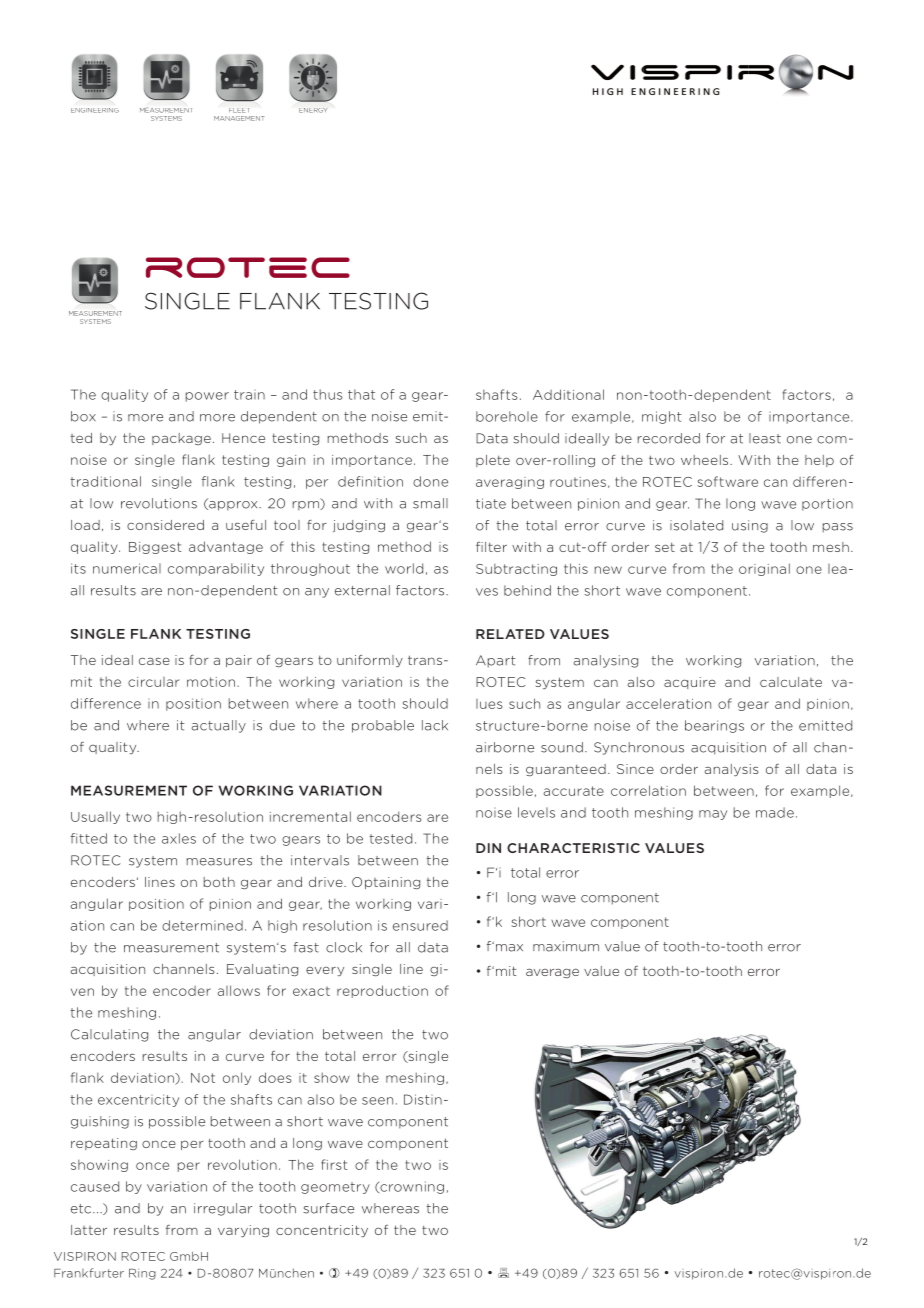  What do you see at coordinates (313, 110) in the image?
I see `ENERGY` at bounding box center [313, 110].
